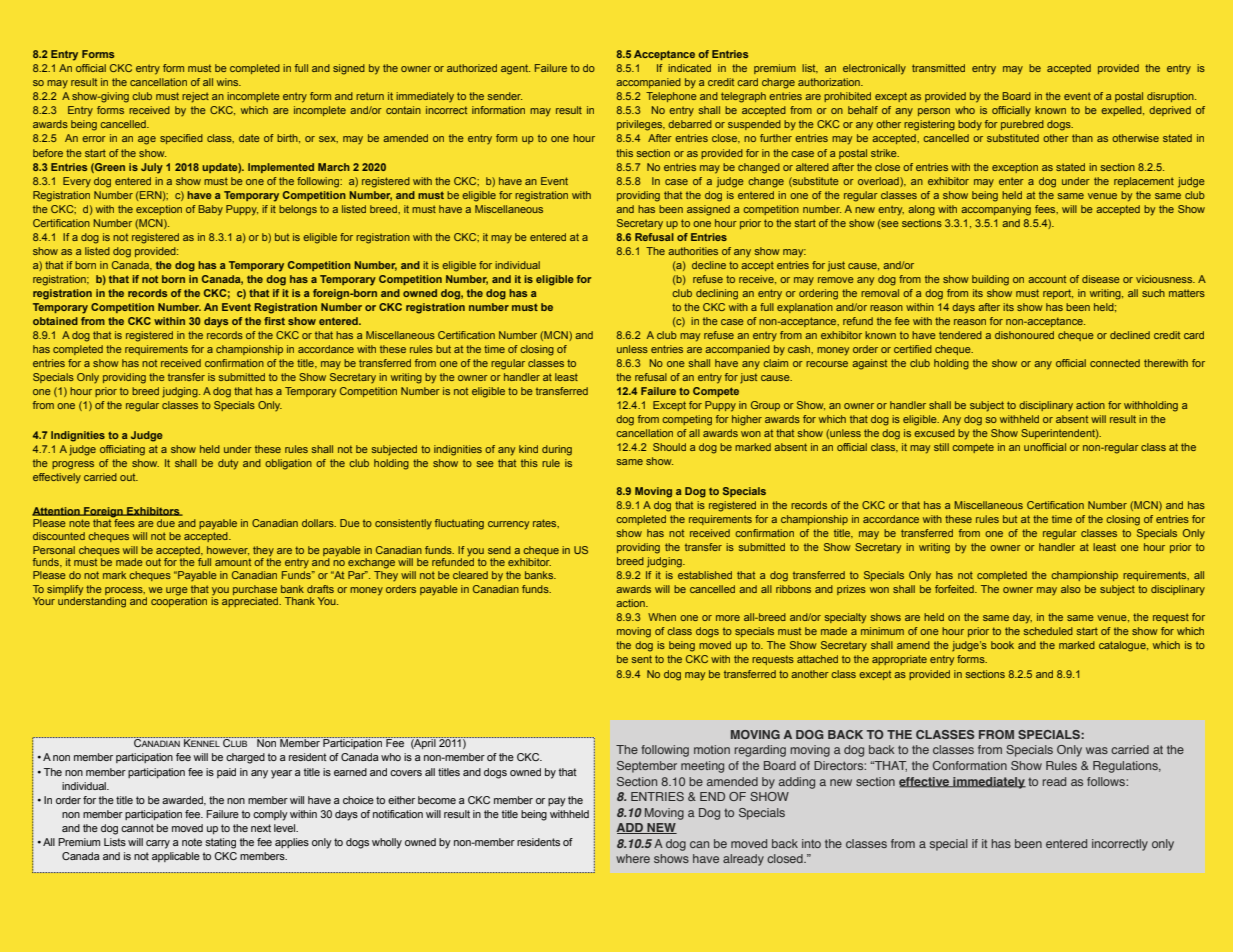 The width and height of the image is (1233, 952). What do you see at coordinates (705, 575) in the image?
I see `established` at bounding box center [705, 575].
